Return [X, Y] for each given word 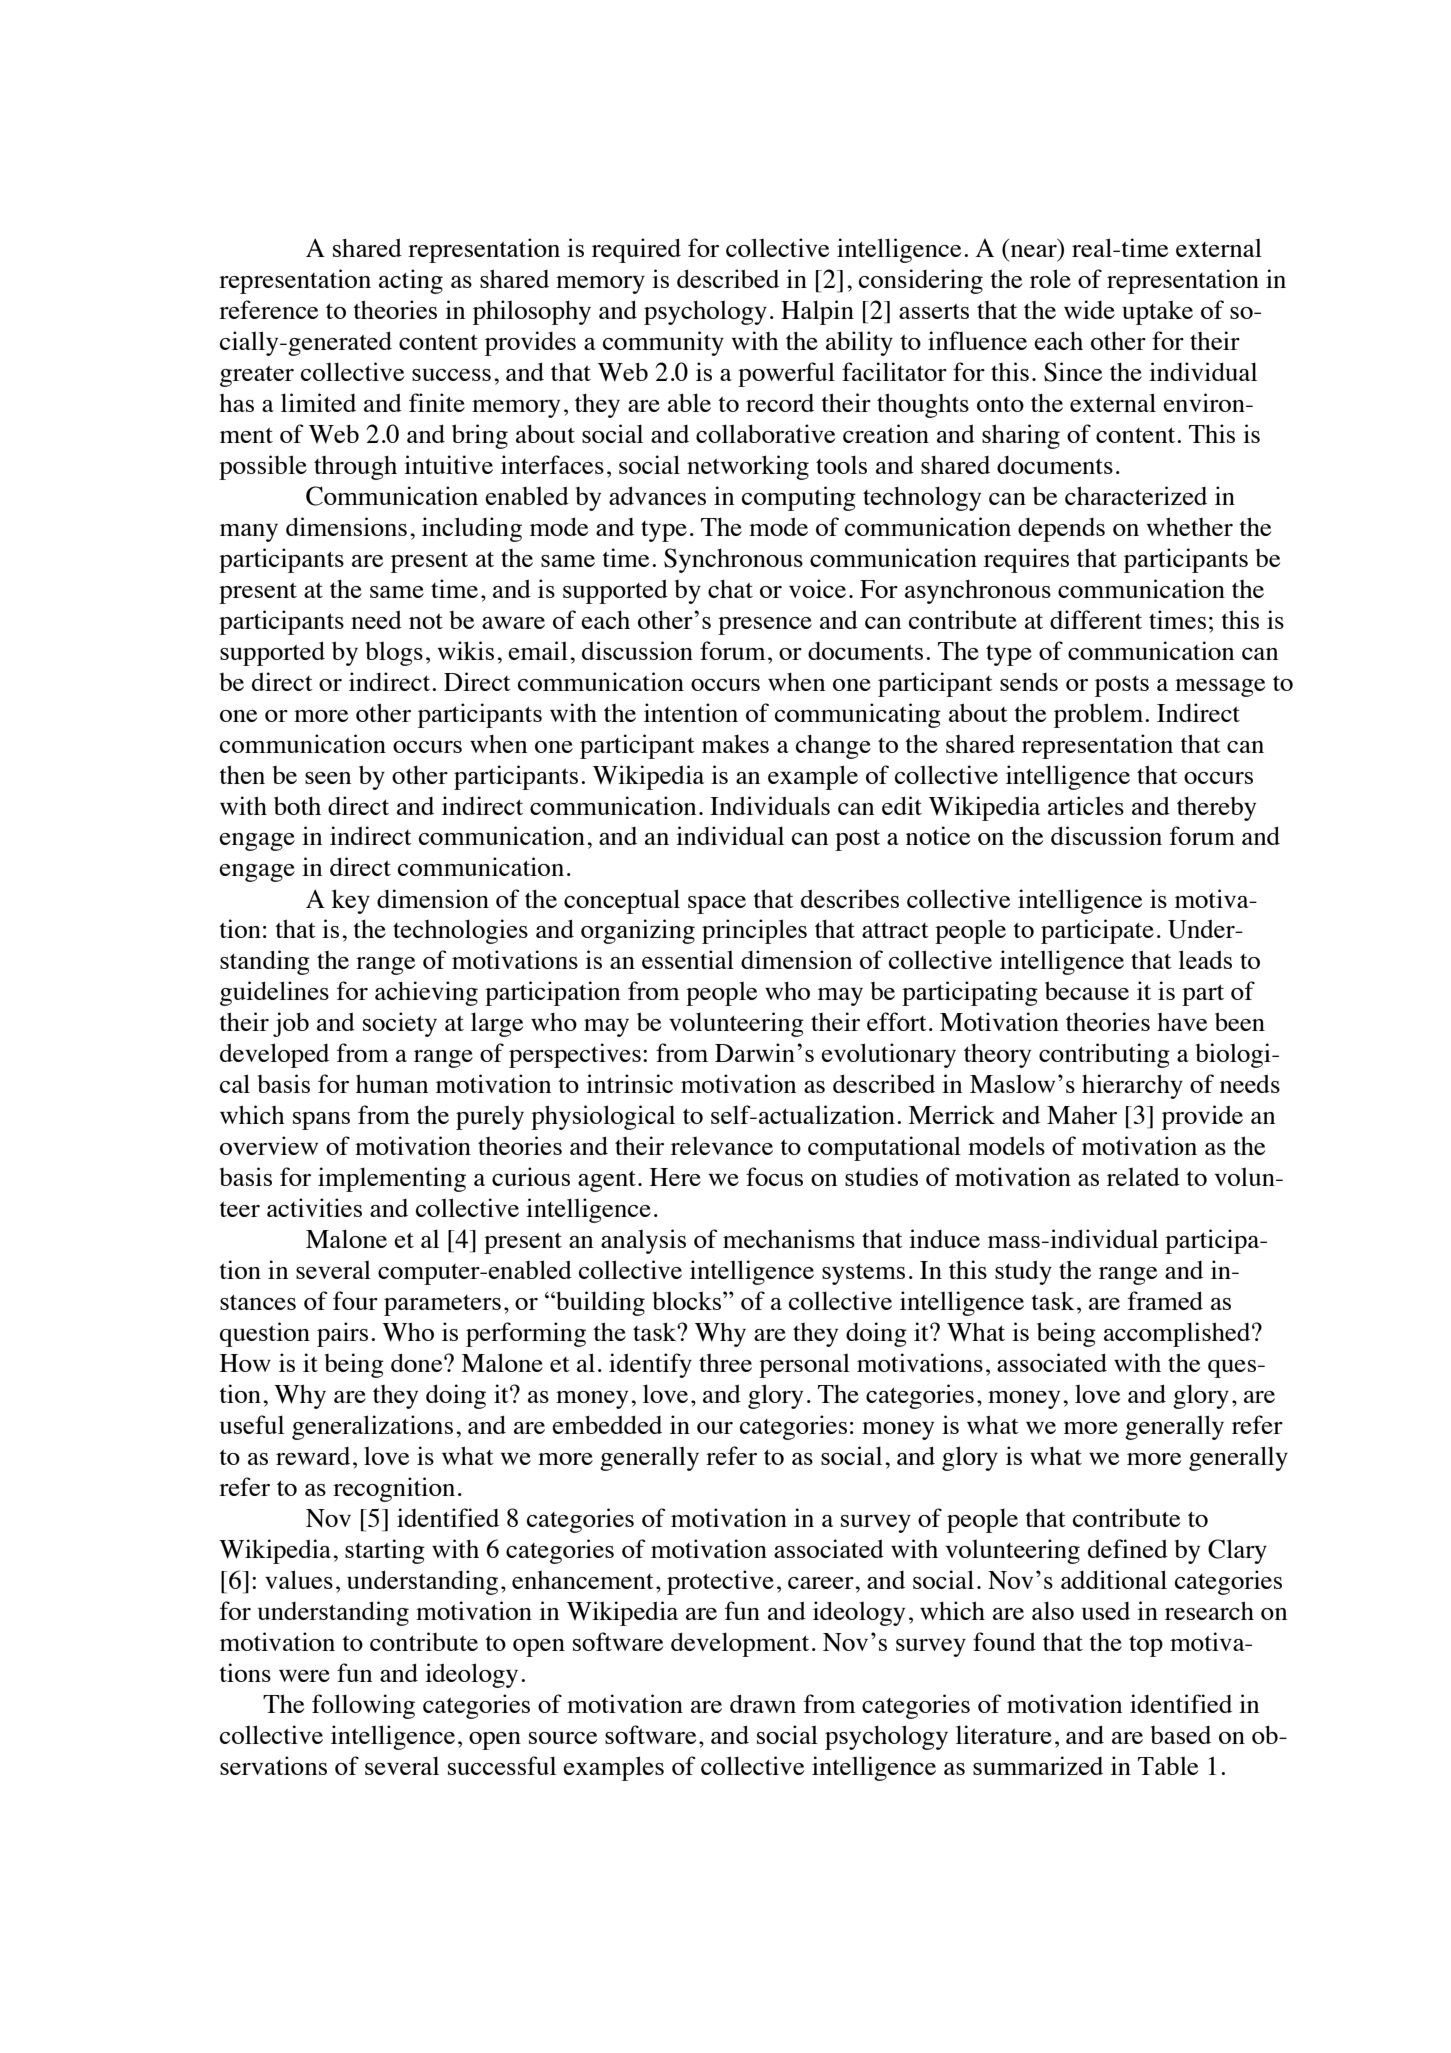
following [363, 1706]
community [663, 343]
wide [1089, 309]
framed [1165, 1300]
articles [1086, 805]
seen [328, 778]
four [355, 1300]
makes [735, 743]
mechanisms [789, 1238]
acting [411, 281]
